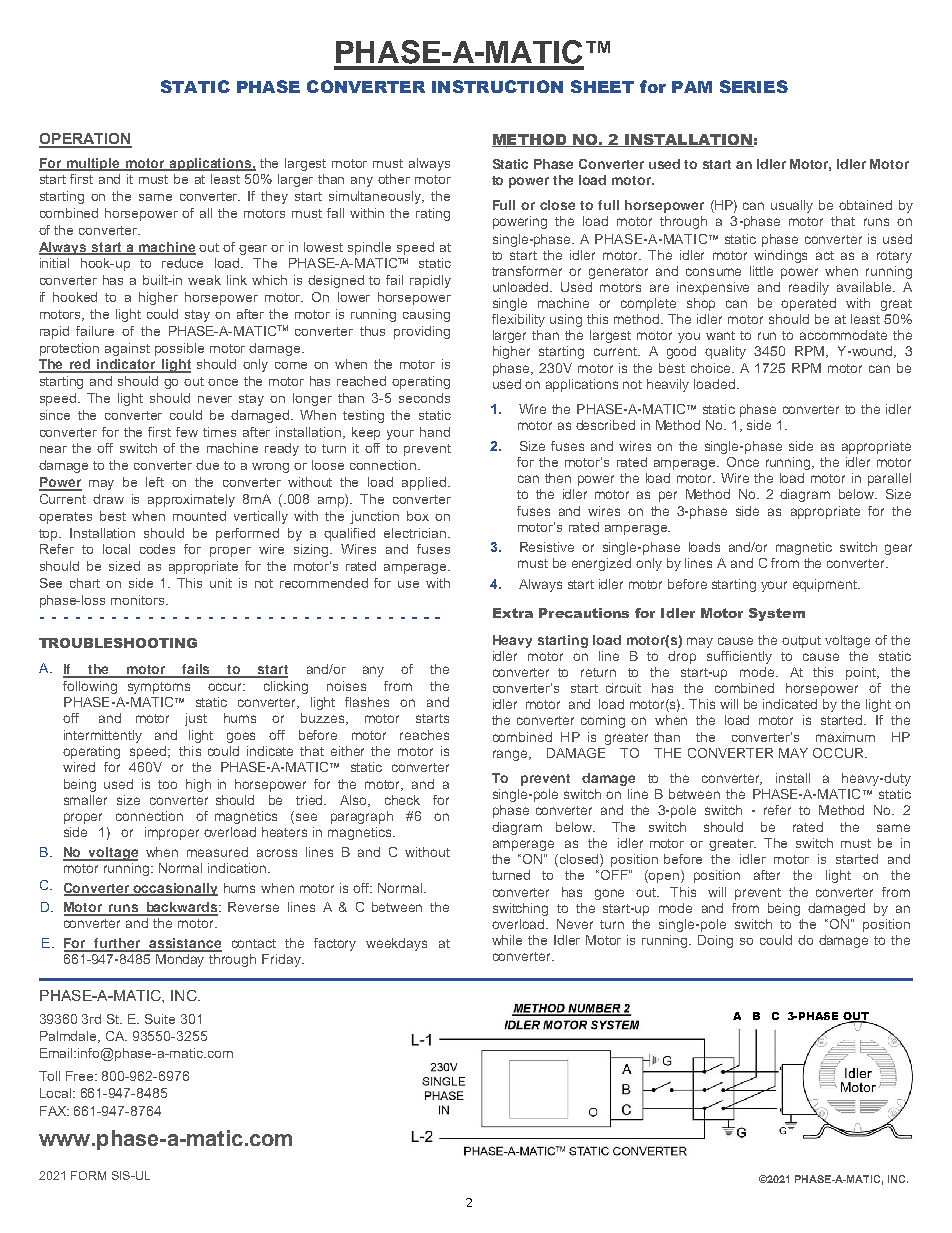 The height and width of the screenshot is (1233, 952). What do you see at coordinates (754, 86) in the screenshot?
I see `SERIES` at bounding box center [754, 86].
